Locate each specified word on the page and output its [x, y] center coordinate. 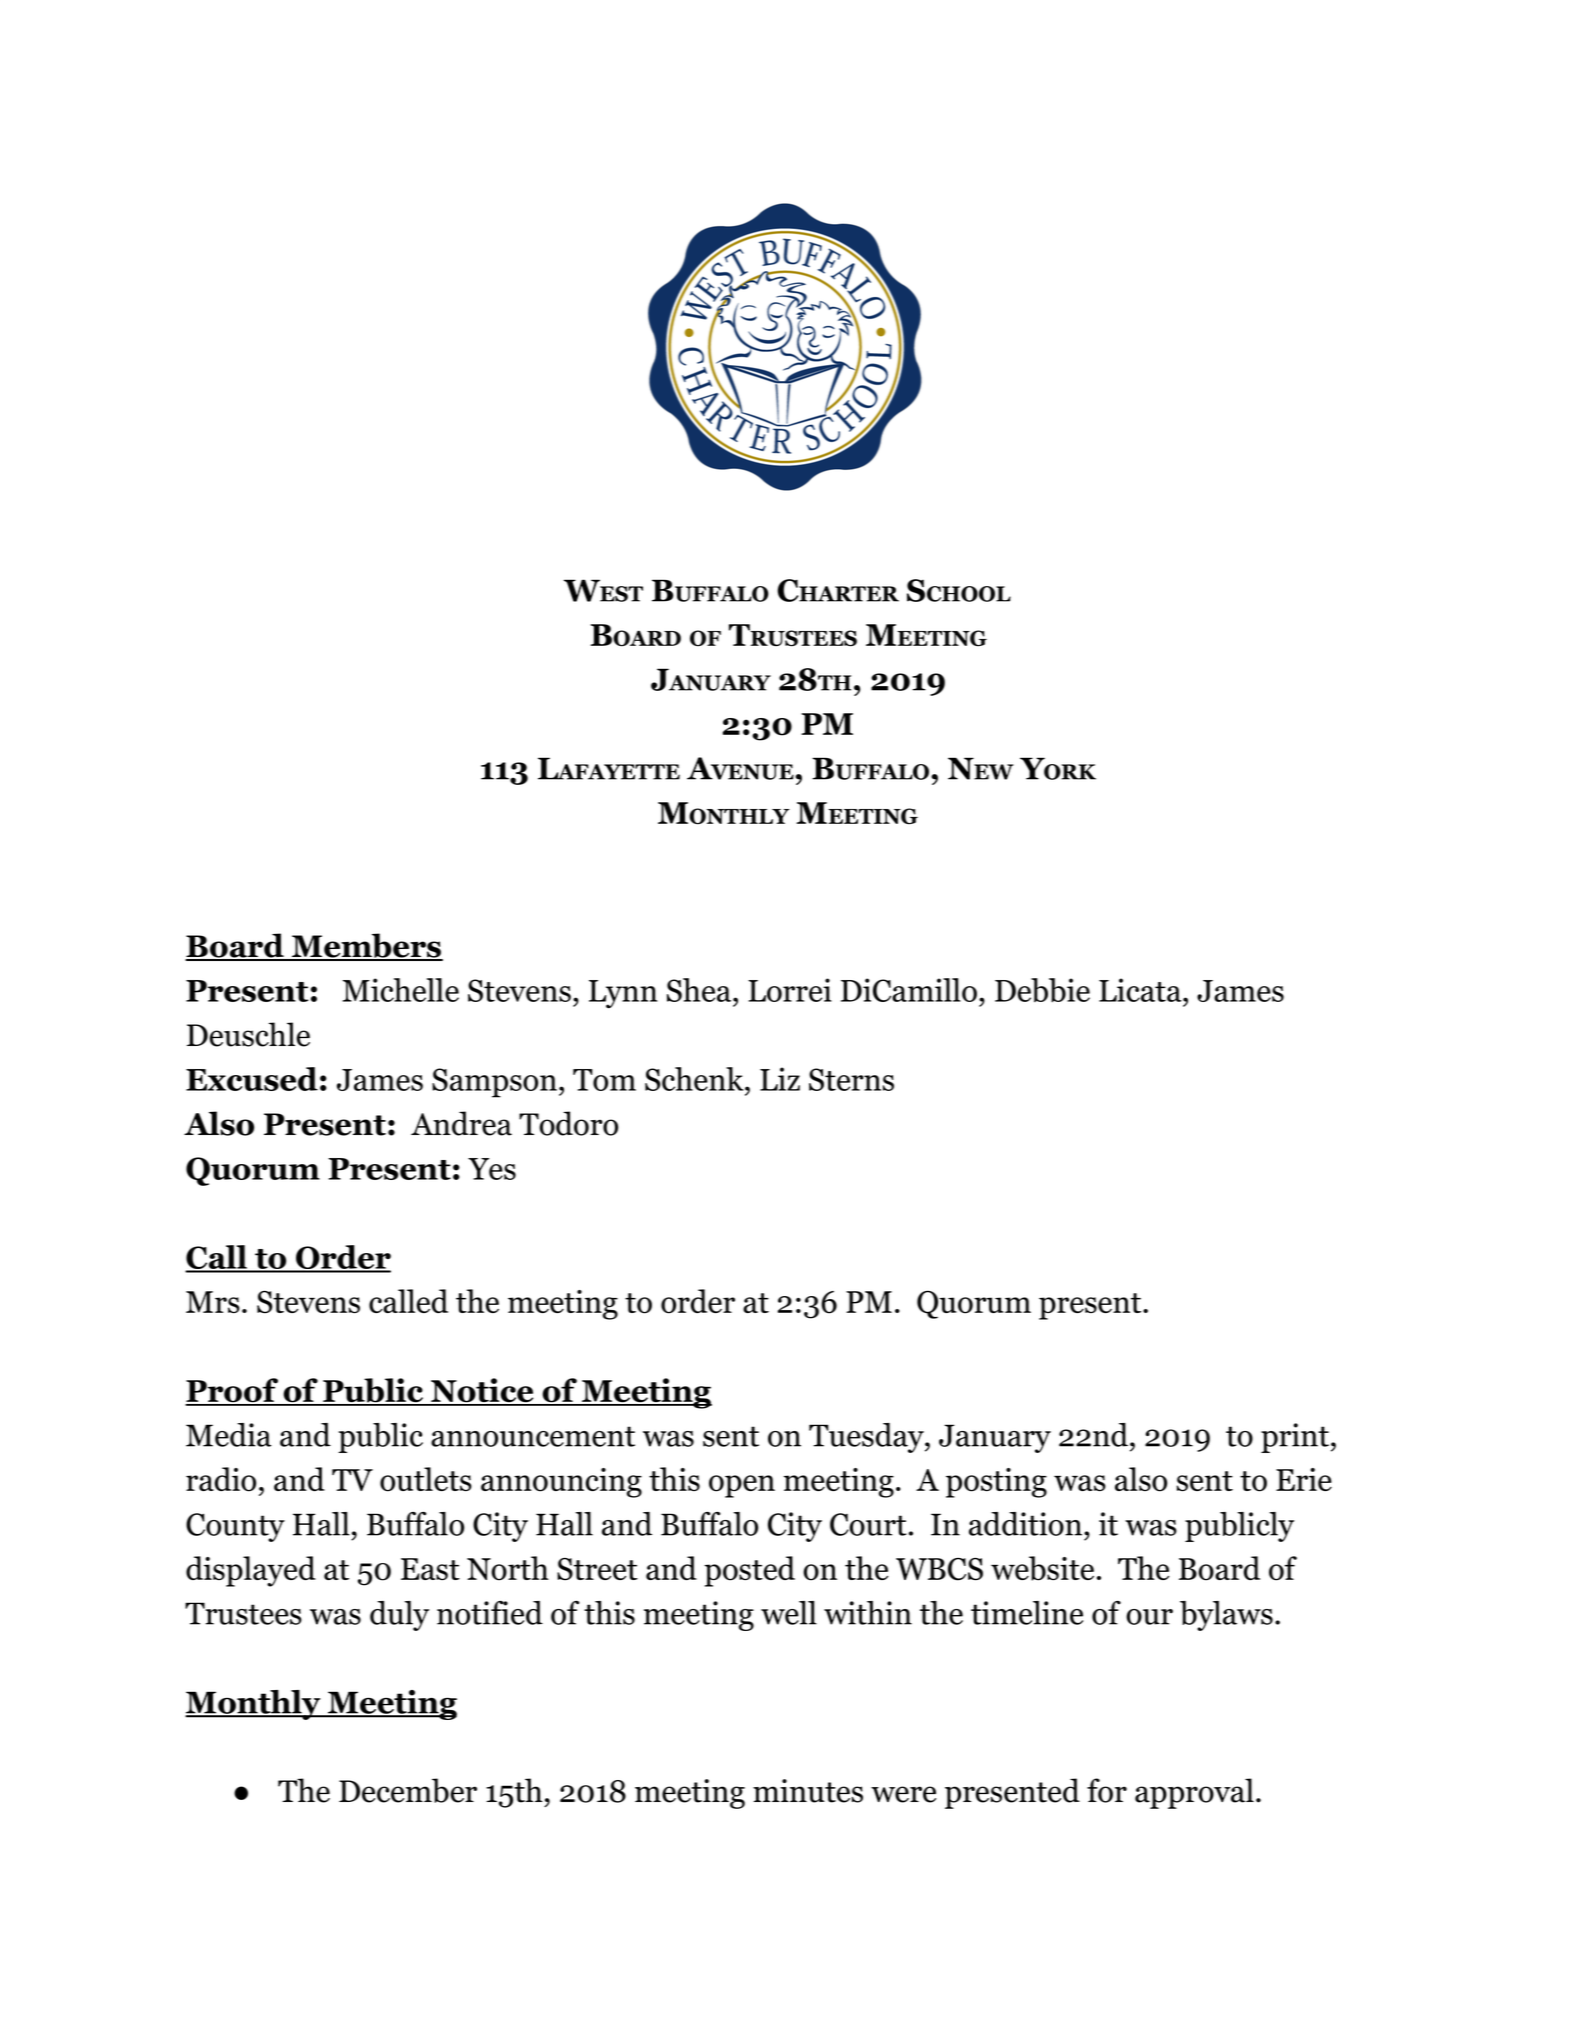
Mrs [213, 1302]
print [1295, 1438]
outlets [426, 1479]
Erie [1304, 1479]
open [742, 1486]
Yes [492, 1169]
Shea [699, 990]
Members [366, 946]
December [408, 1790]
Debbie [1042, 990]
